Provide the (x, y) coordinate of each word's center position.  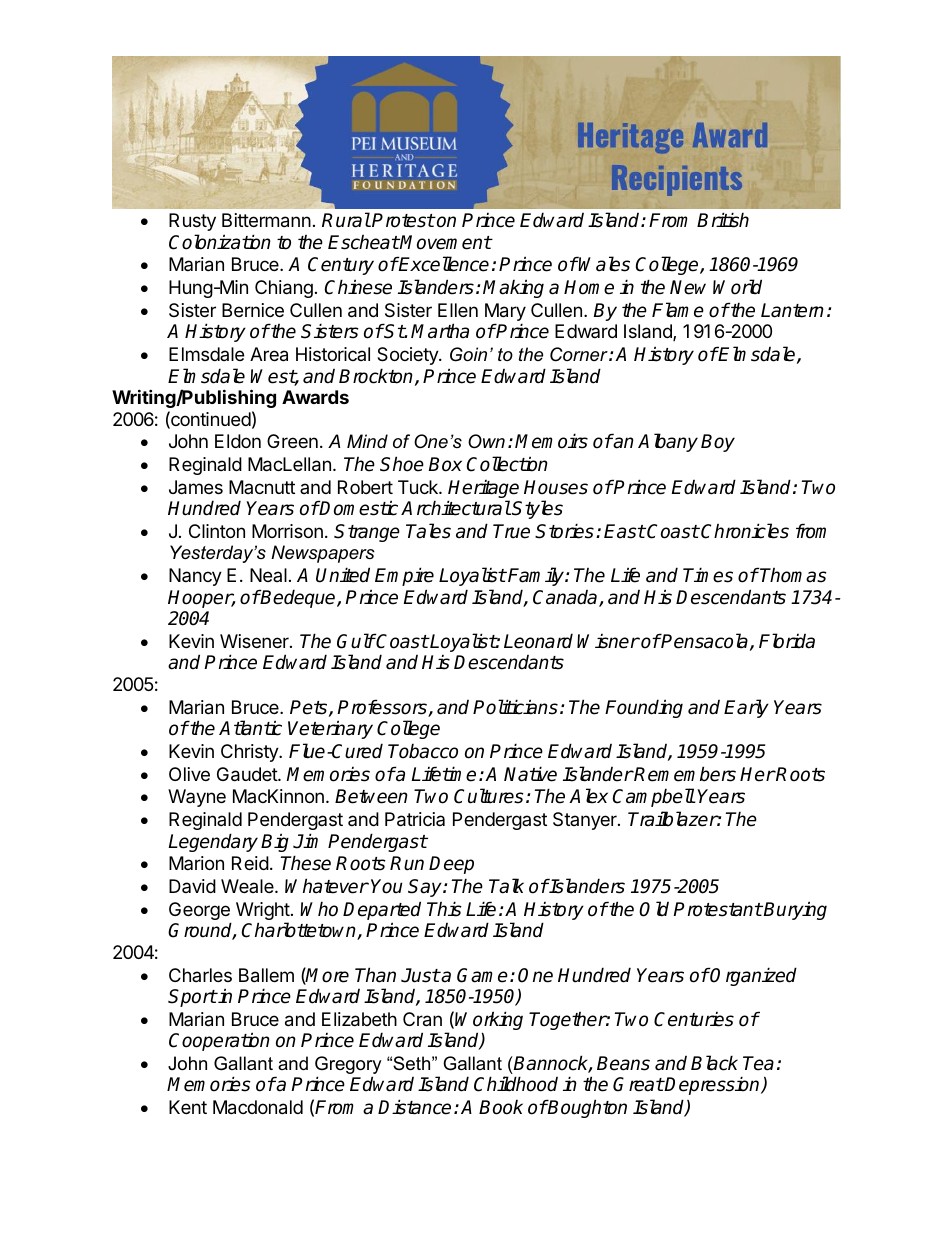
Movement (445, 242)
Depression (713, 1085)
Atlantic (250, 728)
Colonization (220, 242)
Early (746, 708)
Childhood (516, 1084)
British (723, 220)
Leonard (538, 641)
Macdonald (258, 1107)
